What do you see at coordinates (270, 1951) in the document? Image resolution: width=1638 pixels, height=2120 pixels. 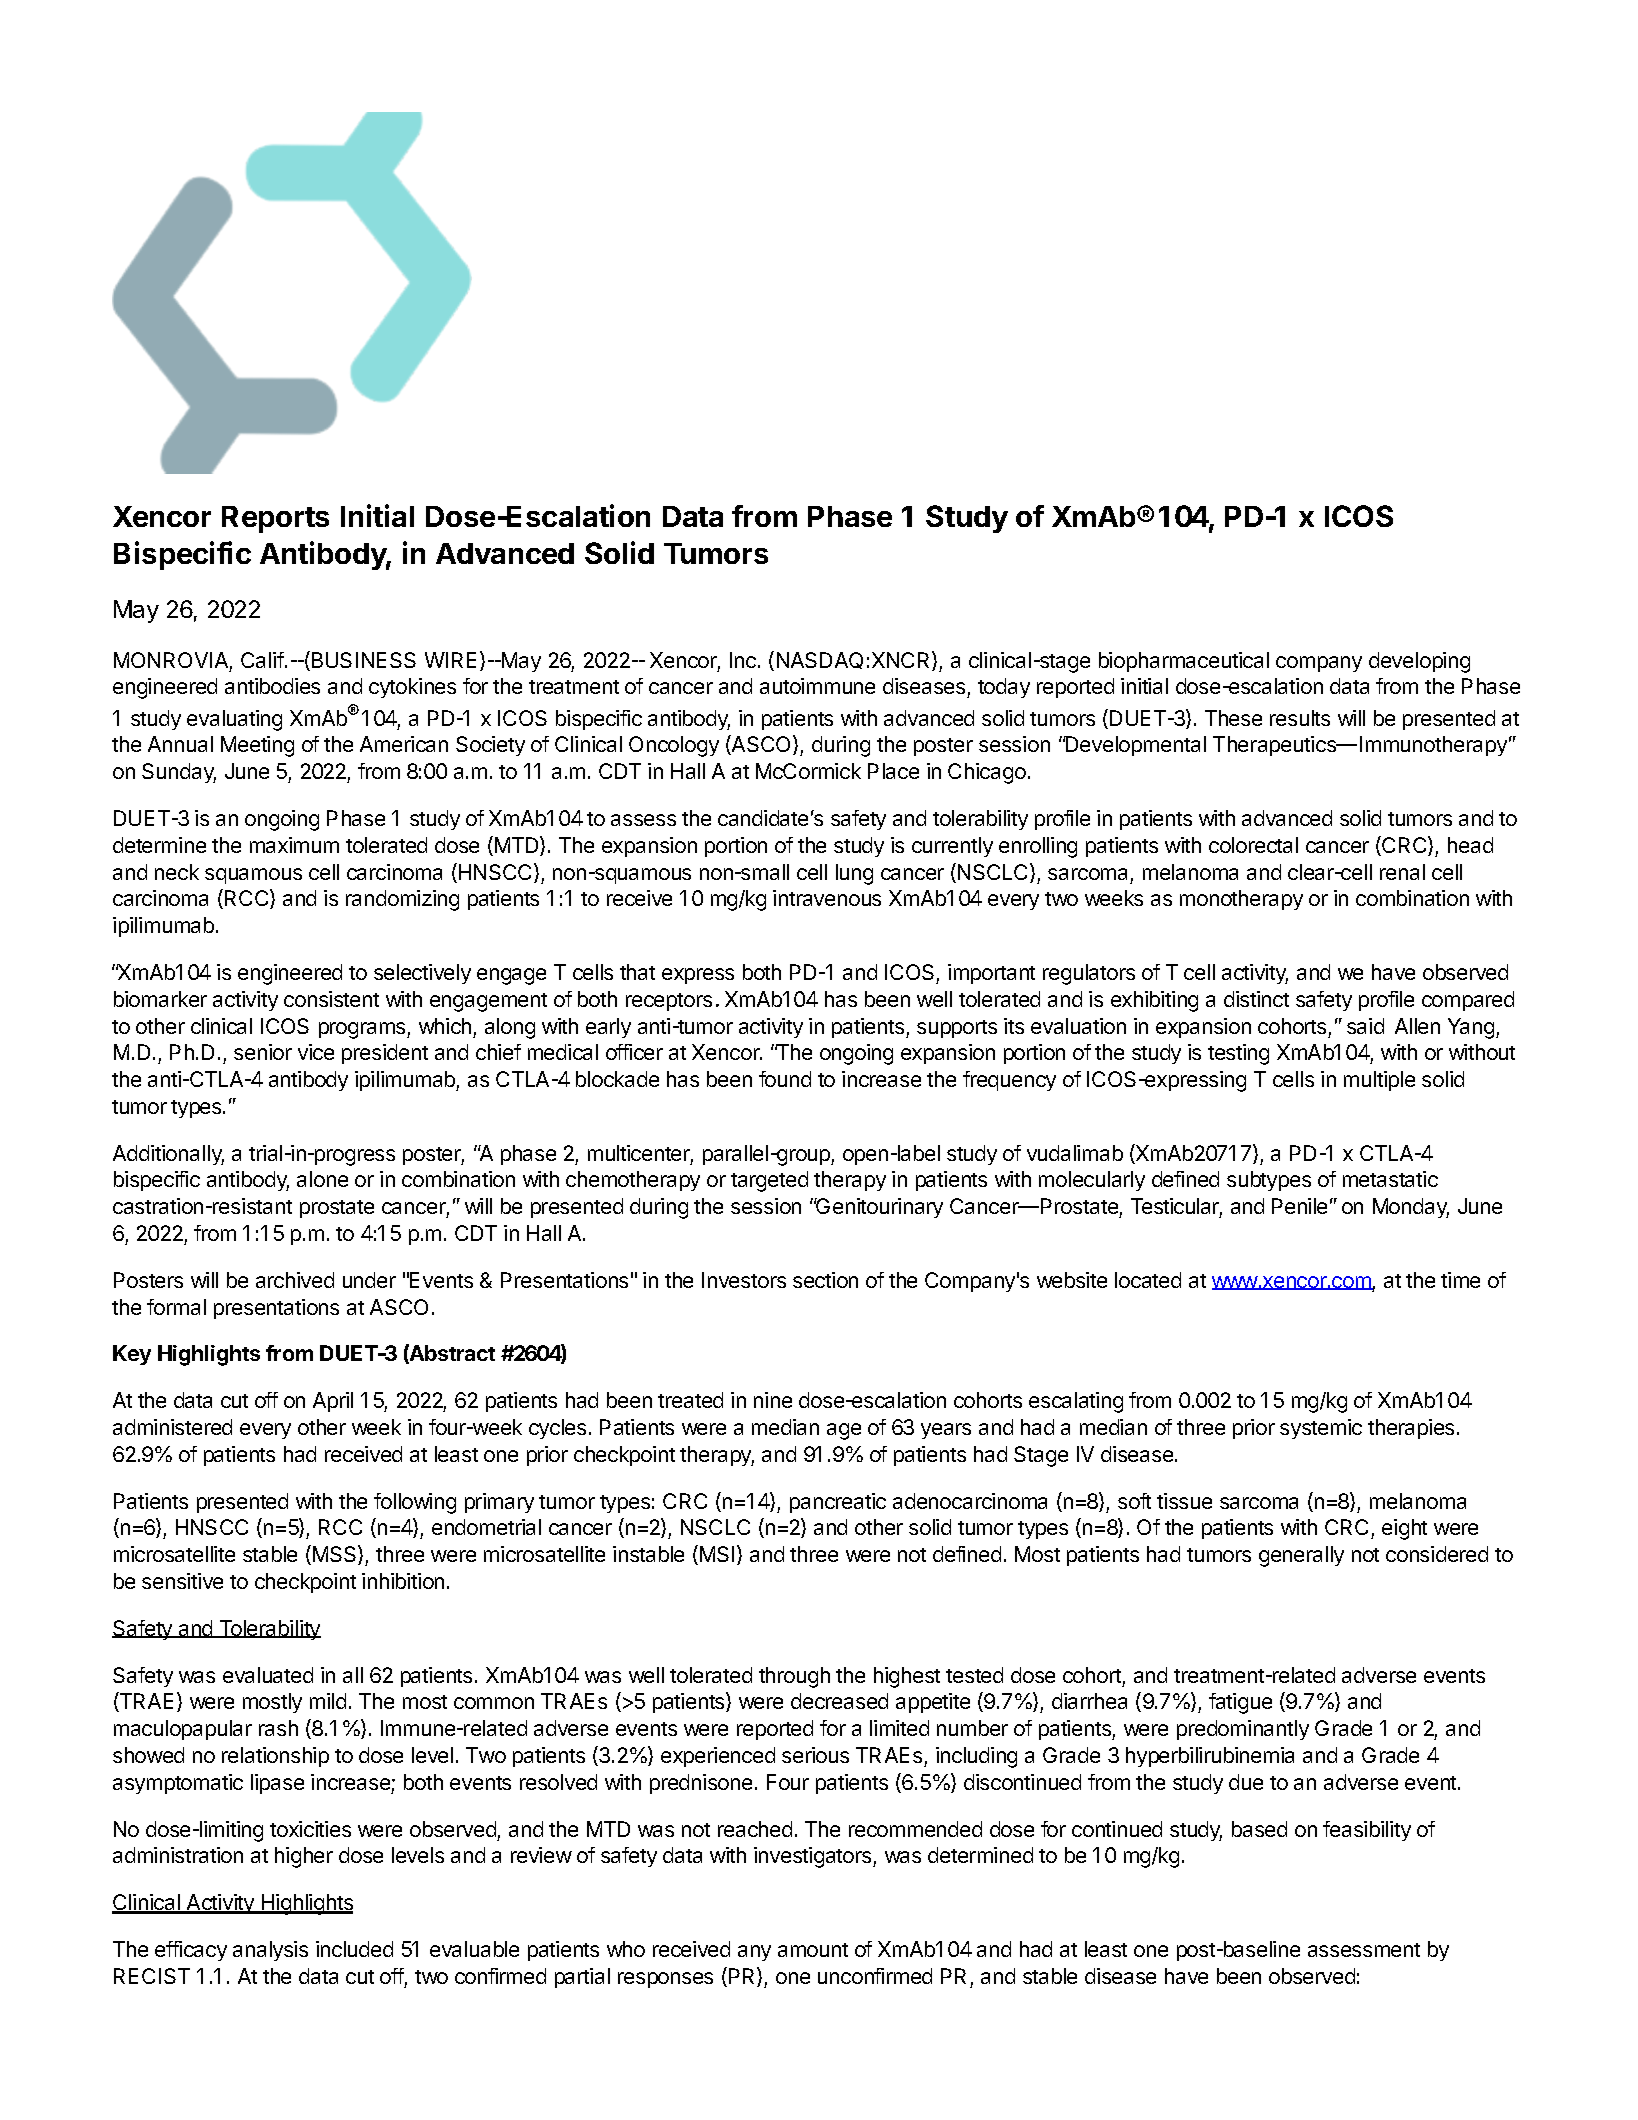 I see `analysis` at bounding box center [270, 1951].
